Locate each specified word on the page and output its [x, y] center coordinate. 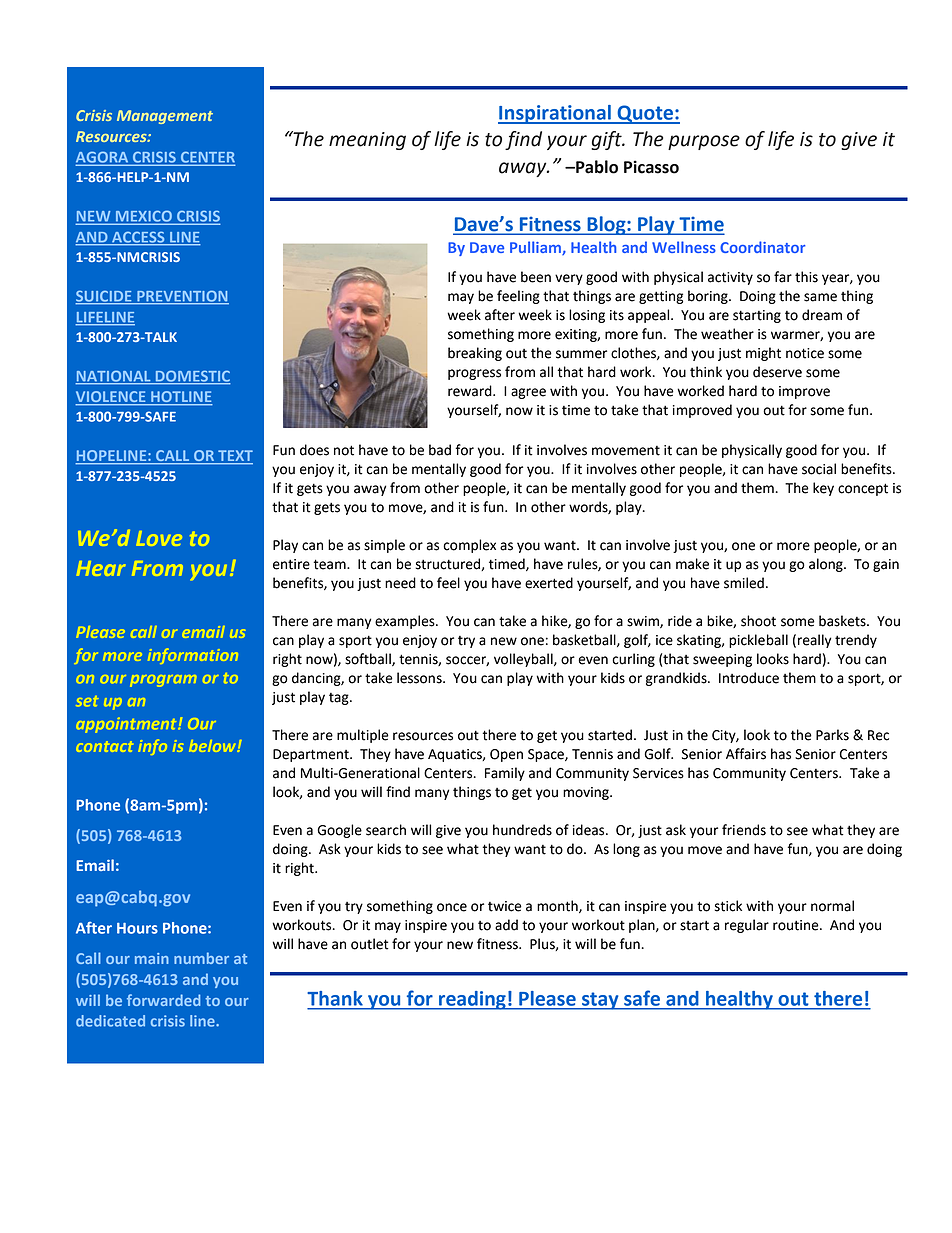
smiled [744, 583]
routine [797, 925]
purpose [704, 142]
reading [472, 1000]
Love [159, 538]
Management [165, 117]
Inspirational [555, 114]
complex [469, 546]
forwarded [163, 1000]
